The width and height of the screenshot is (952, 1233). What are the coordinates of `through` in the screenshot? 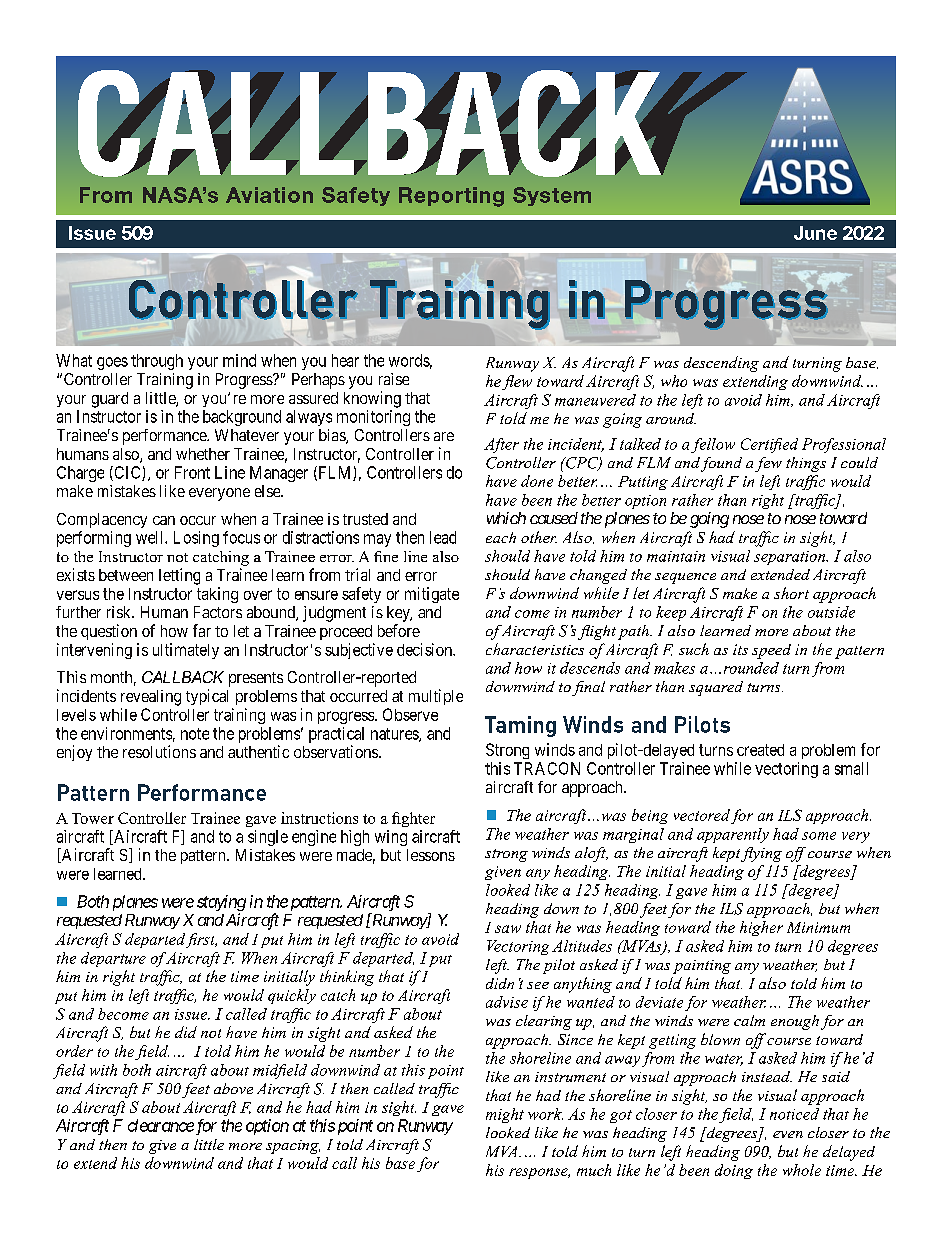 It's located at (157, 362).
